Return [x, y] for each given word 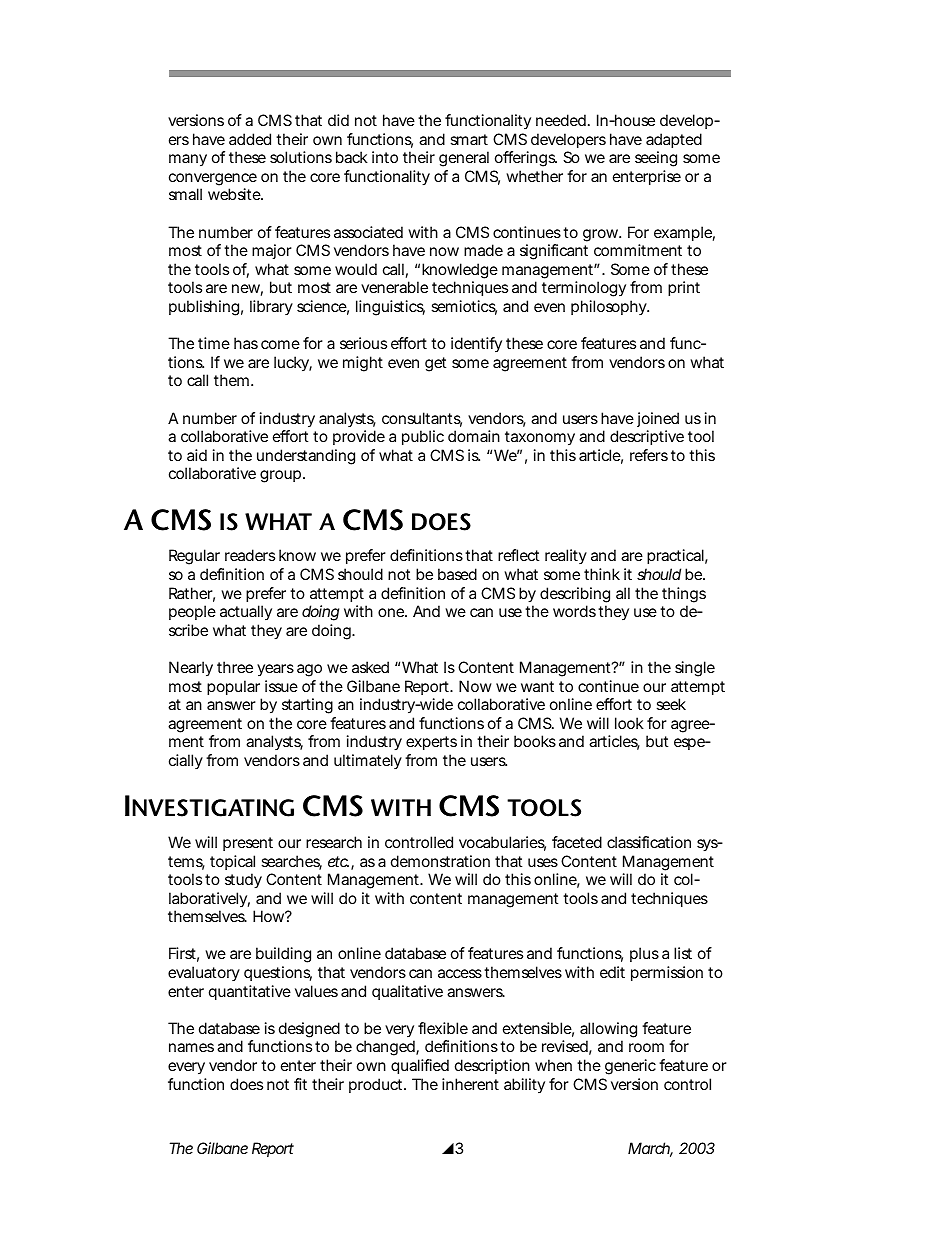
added [250, 139]
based [457, 574]
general [464, 159]
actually [246, 612]
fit [300, 1084]
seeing [656, 159]
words [576, 611]
